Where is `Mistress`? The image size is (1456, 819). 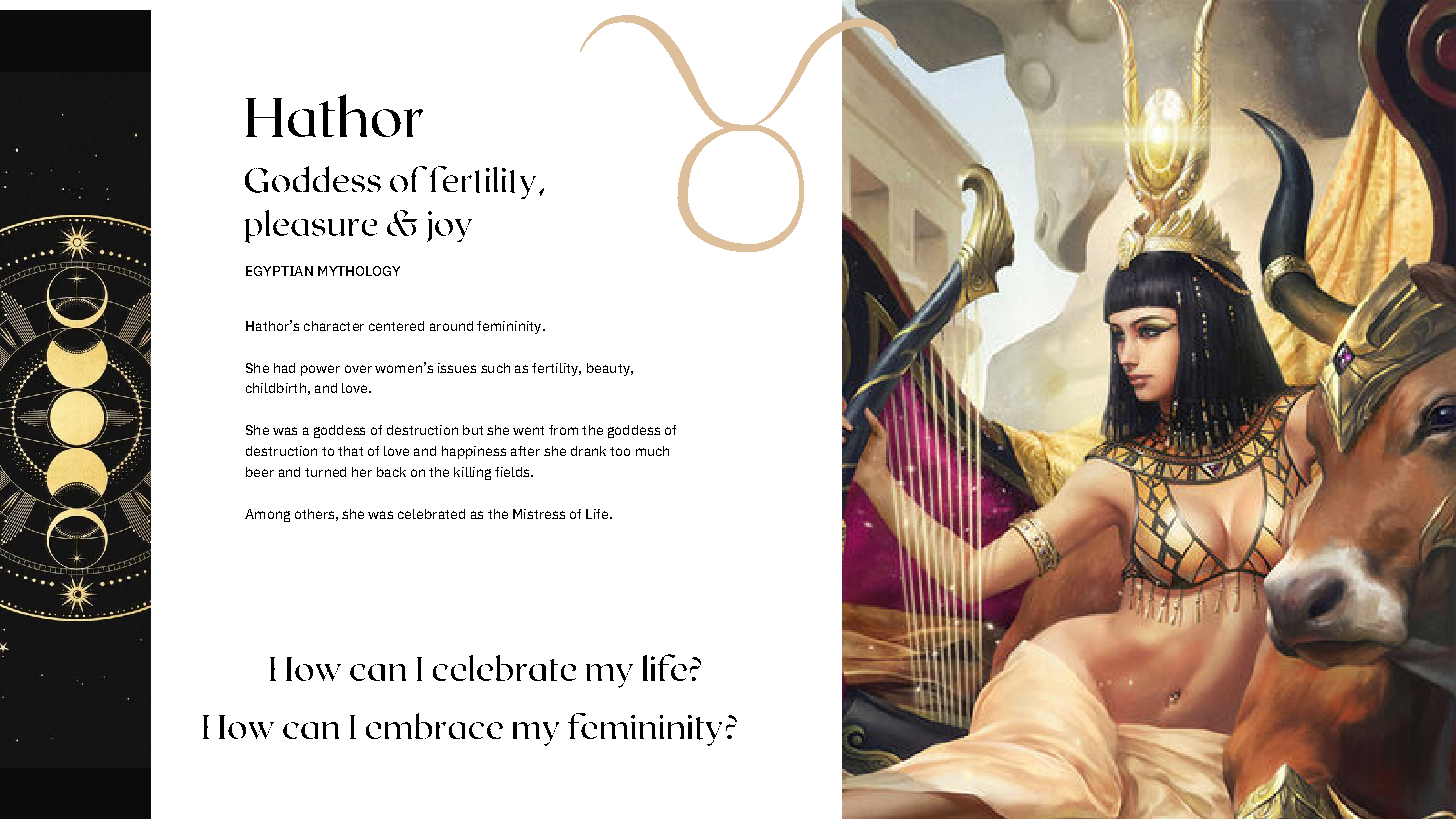 Mistress is located at coordinates (539, 514).
